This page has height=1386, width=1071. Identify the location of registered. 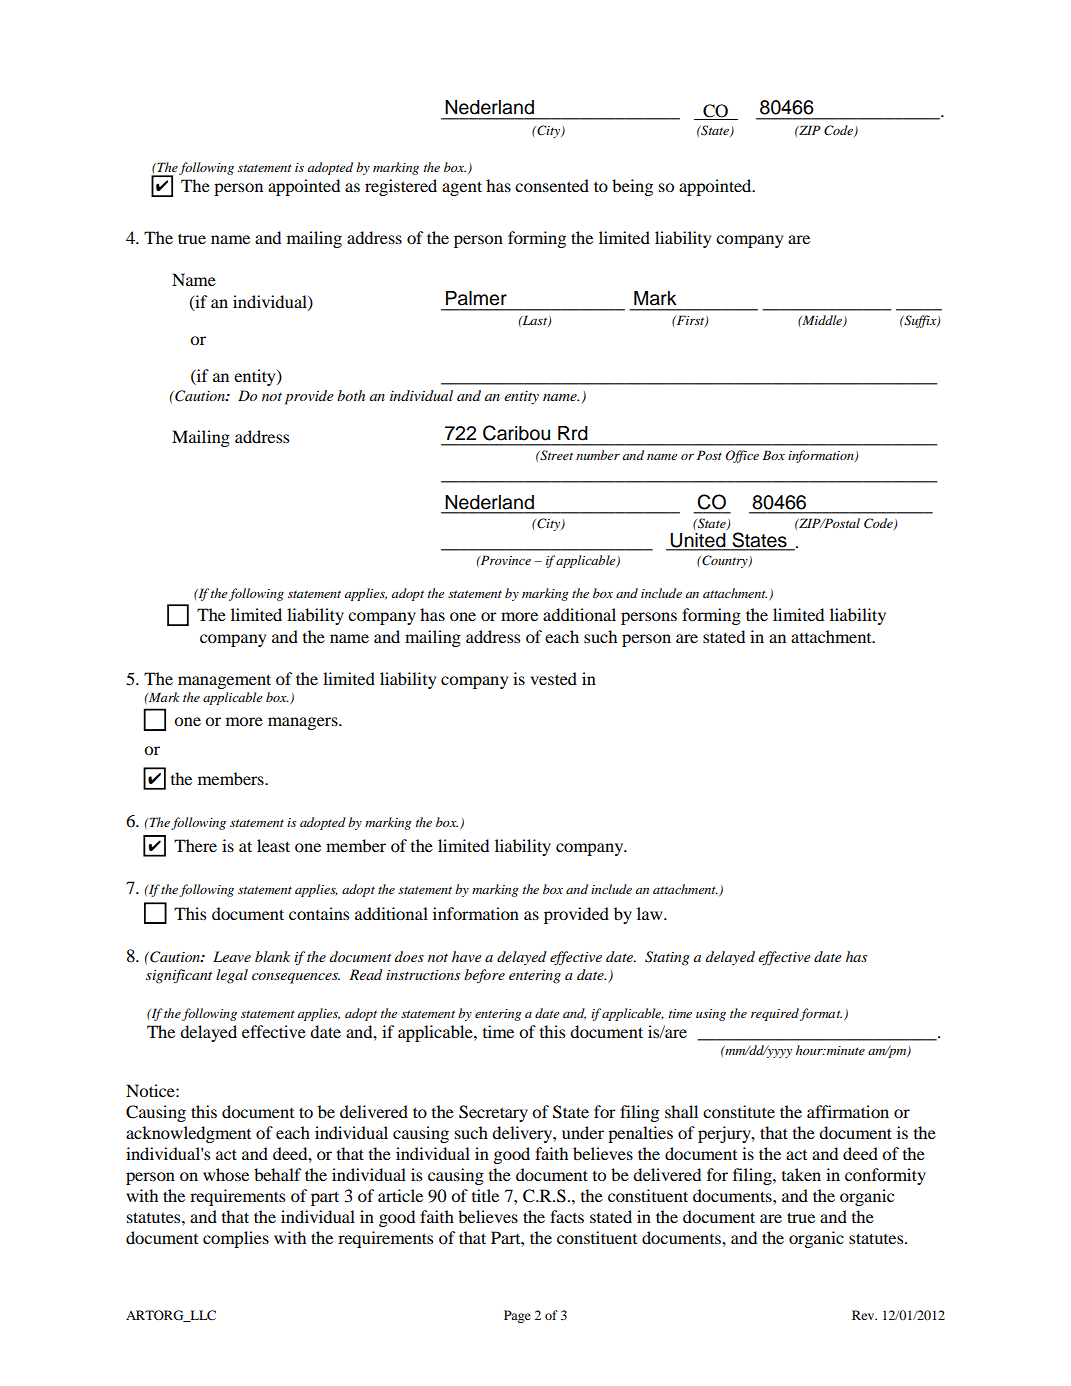
(401, 187).
